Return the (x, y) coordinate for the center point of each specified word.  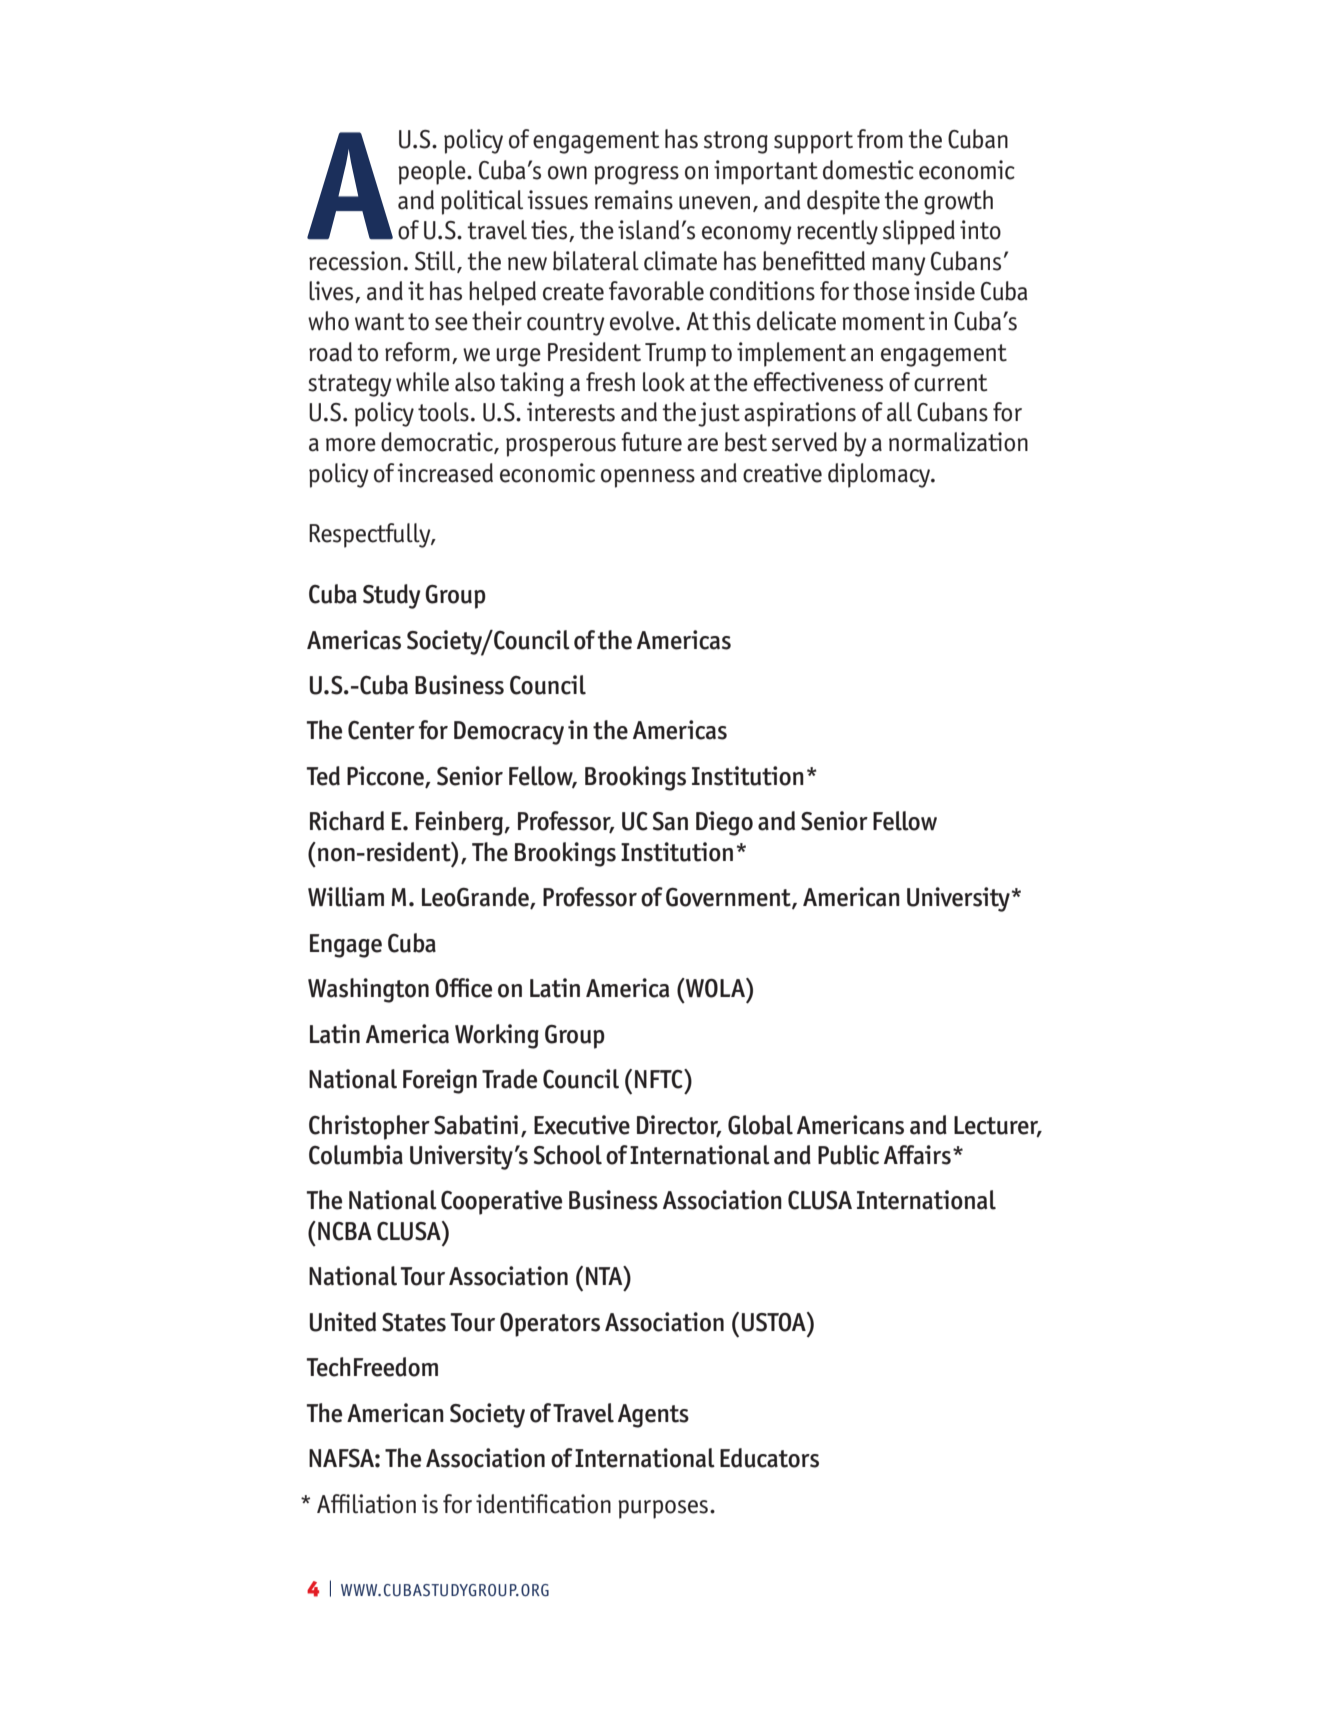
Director (679, 1125)
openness (648, 478)
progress (636, 175)
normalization (958, 442)
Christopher (369, 1127)
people (433, 172)
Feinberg (460, 823)
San (670, 821)
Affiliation (366, 1504)
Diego (724, 823)
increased (445, 473)
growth (958, 202)
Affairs (917, 1155)
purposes (663, 1509)
